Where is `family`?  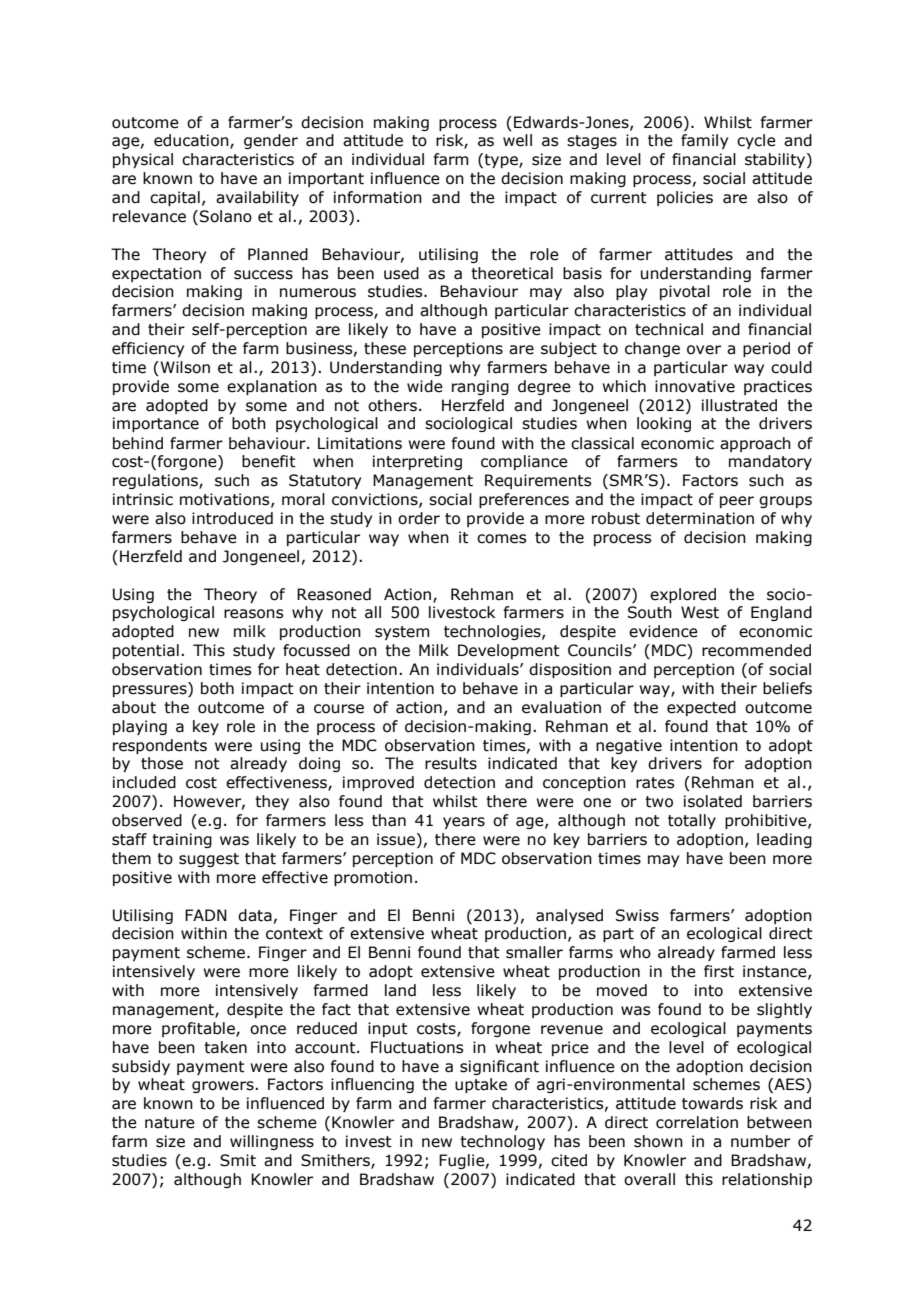 family is located at coordinates (704, 141).
